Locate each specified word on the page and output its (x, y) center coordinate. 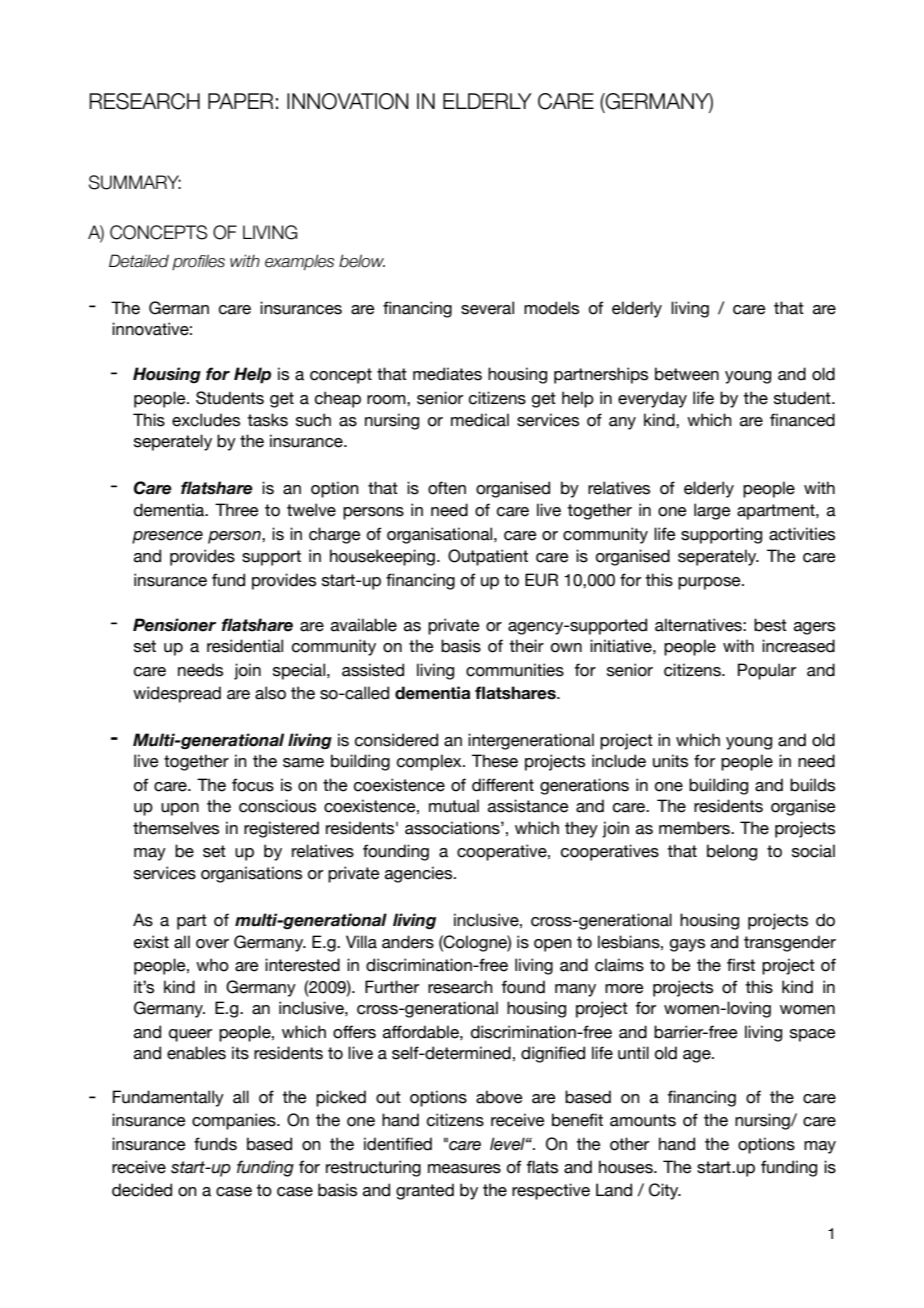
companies (235, 1121)
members (695, 828)
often (447, 488)
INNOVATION (348, 101)
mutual (454, 806)
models (551, 308)
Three (237, 510)
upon (180, 809)
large (712, 511)
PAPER (240, 101)
